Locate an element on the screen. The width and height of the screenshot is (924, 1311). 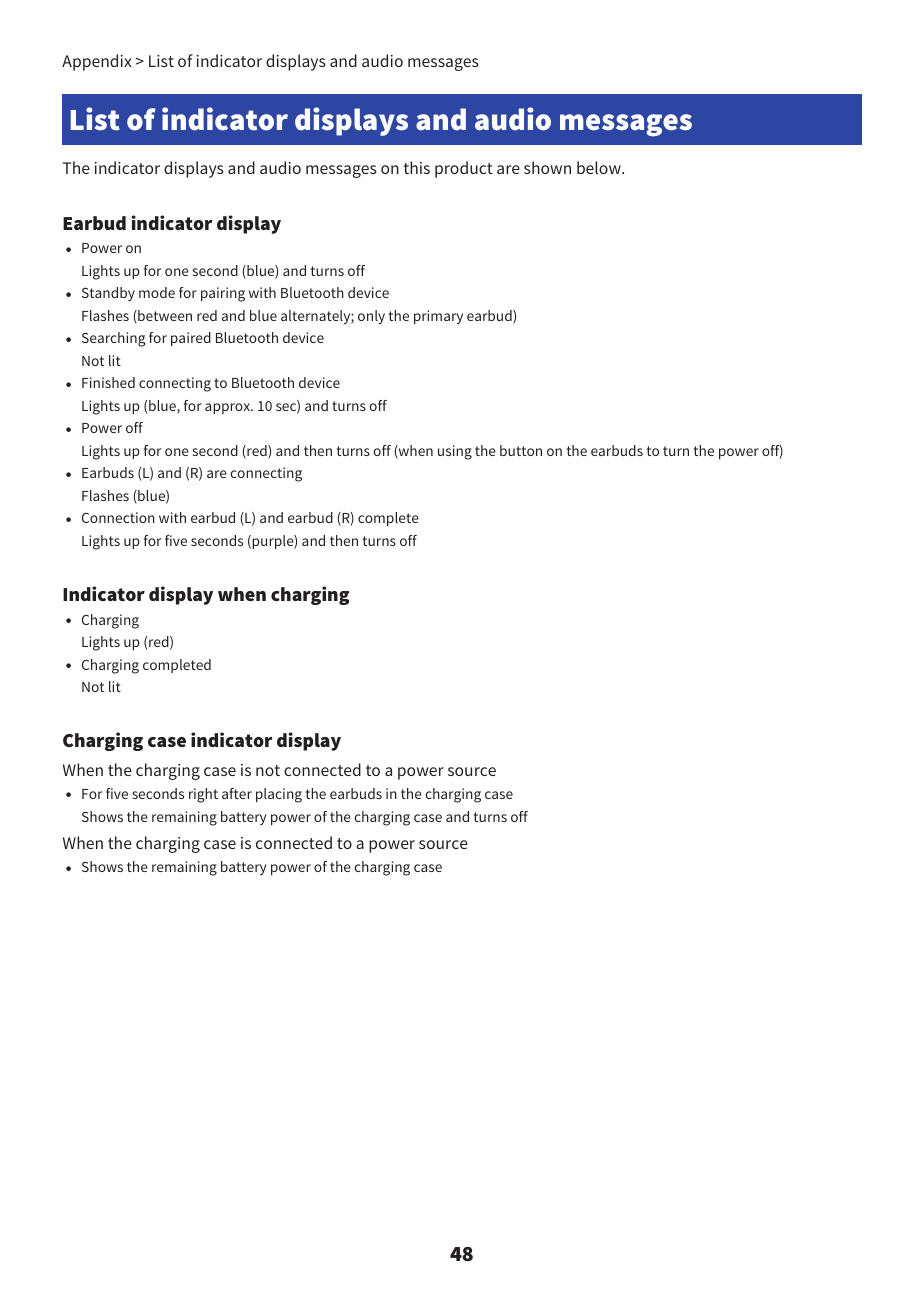
shown is located at coordinates (547, 167).
